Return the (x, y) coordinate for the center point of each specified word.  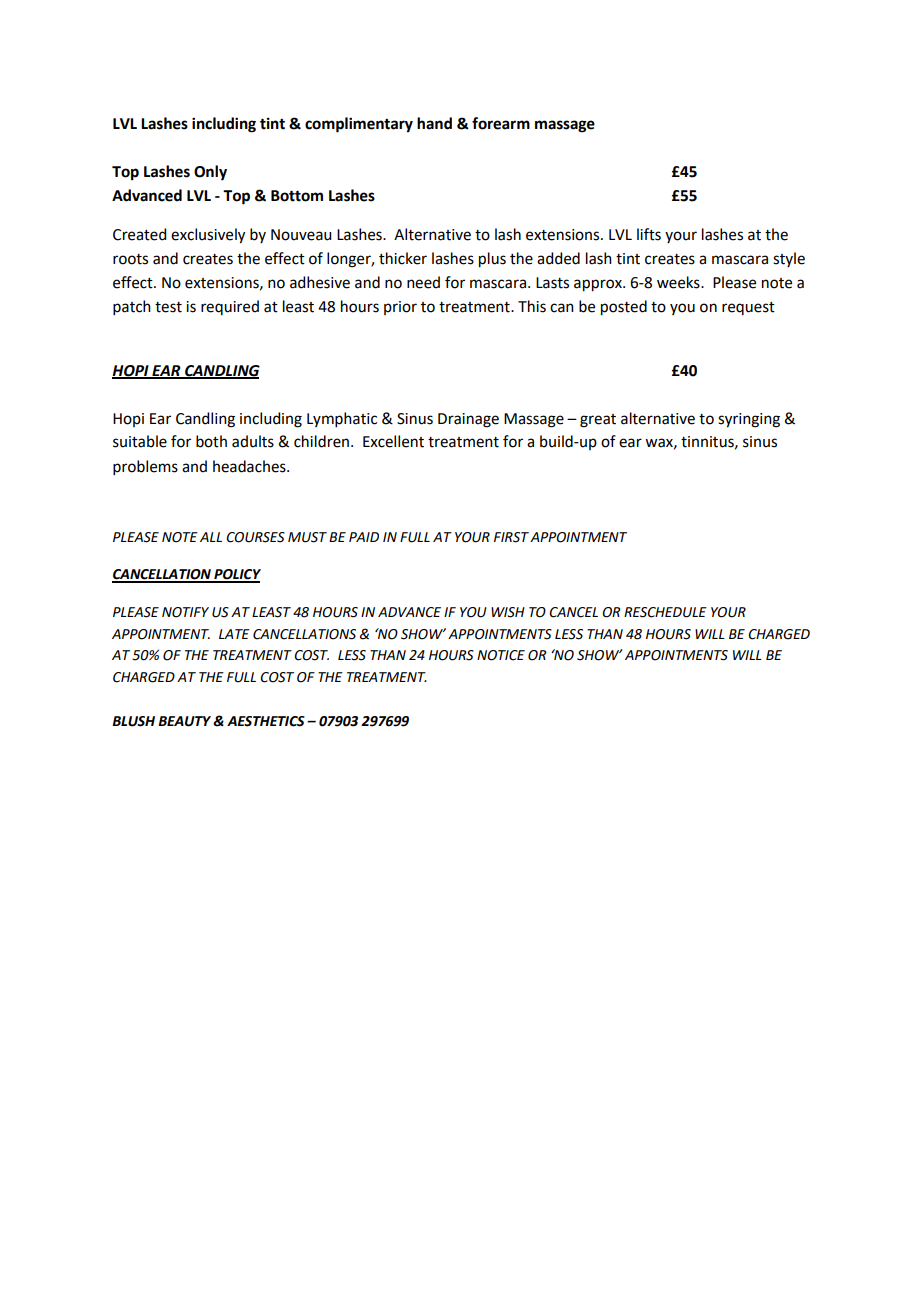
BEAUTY (186, 721)
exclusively (208, 236)
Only (210, 173)
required (230, 307)
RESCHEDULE (665, 612)
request (748, 308)
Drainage (468, 420)
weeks (679, 282)
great (598, 421)
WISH (508, 612)
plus (492, 260)
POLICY (236, 575)
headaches (250, 466)
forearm (501, 123)
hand (434, 123)
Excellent (393, 441)
